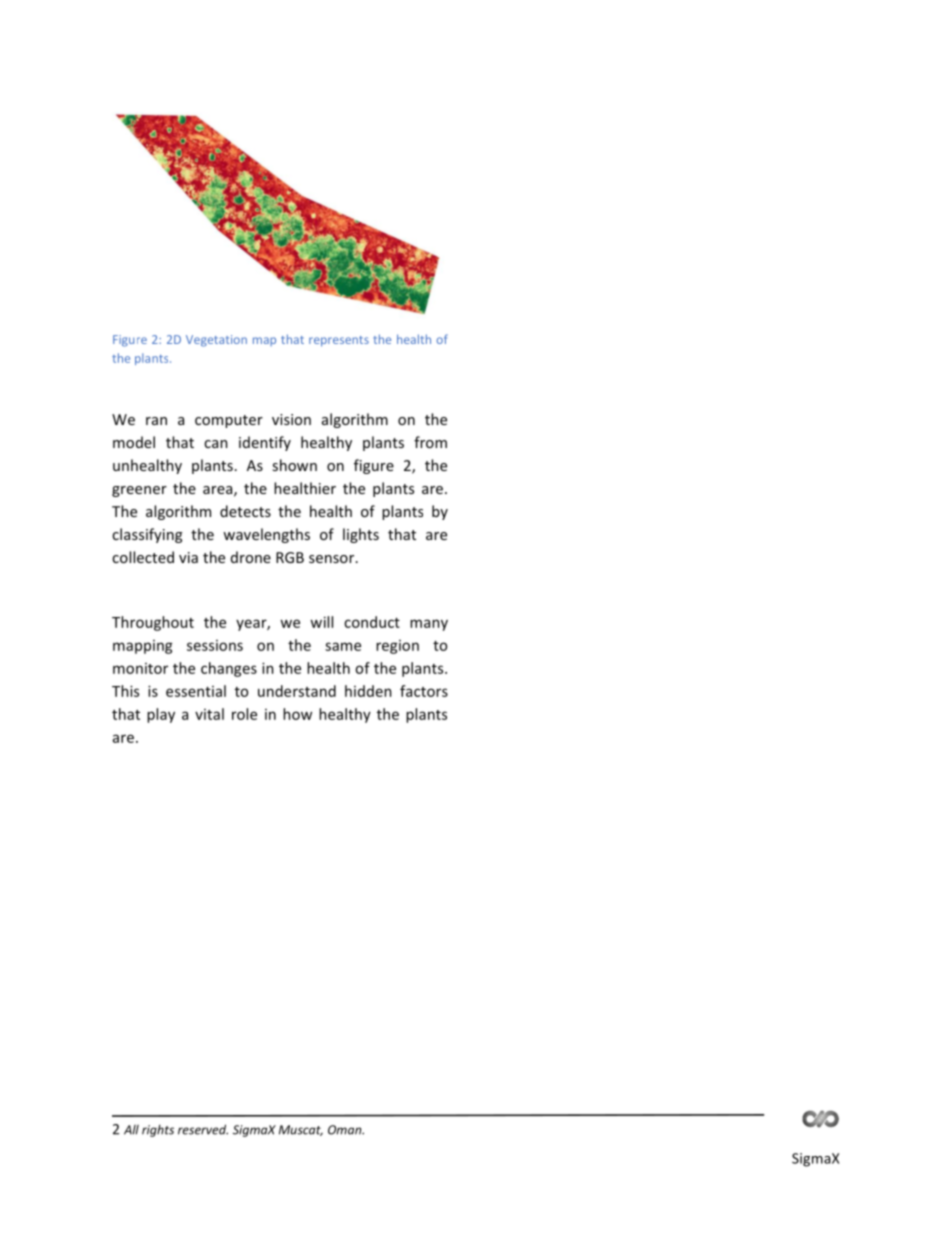 The width and height of the screenshot is (952, 1233). I want to click on rights, so click(158, 1131).
